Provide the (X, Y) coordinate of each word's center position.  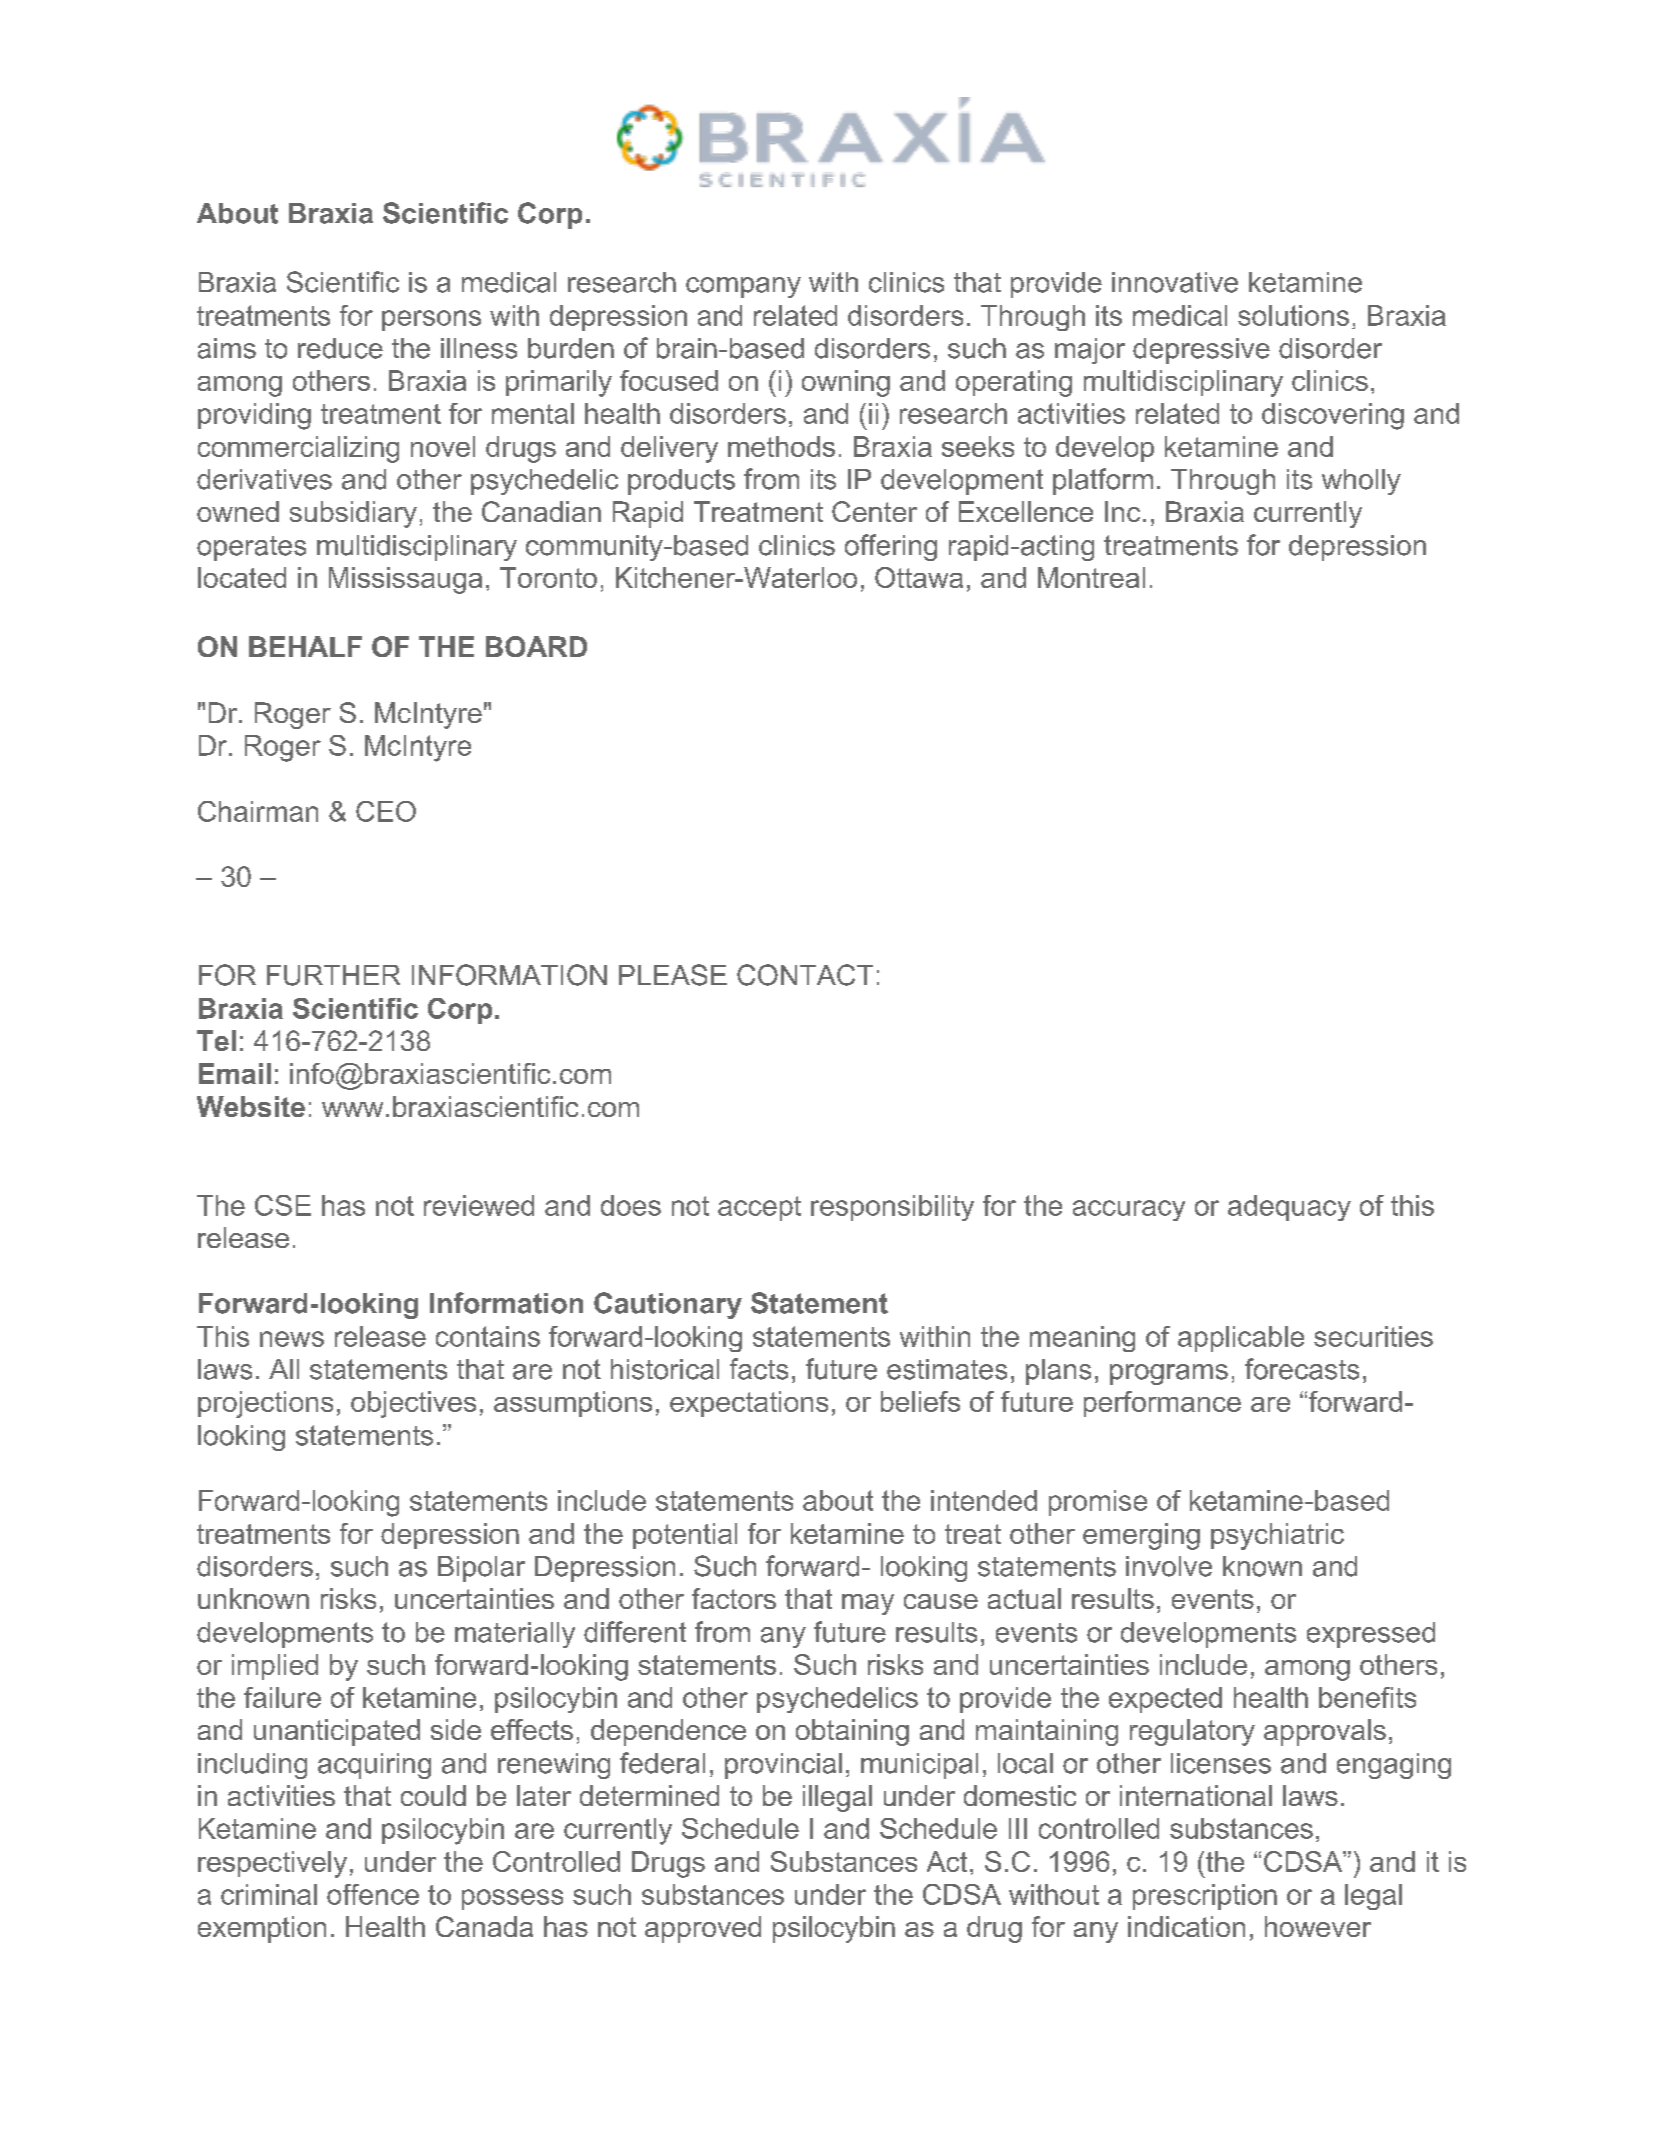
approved (703, 1929)
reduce (340, 348)
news (292, 1339)
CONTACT (805, 975)
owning (846, 383)
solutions (1293, 315)
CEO (386, 811)
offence (373, 1894)
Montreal (1091, 577)
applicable (1241, 1339)
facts (759, 1369)
